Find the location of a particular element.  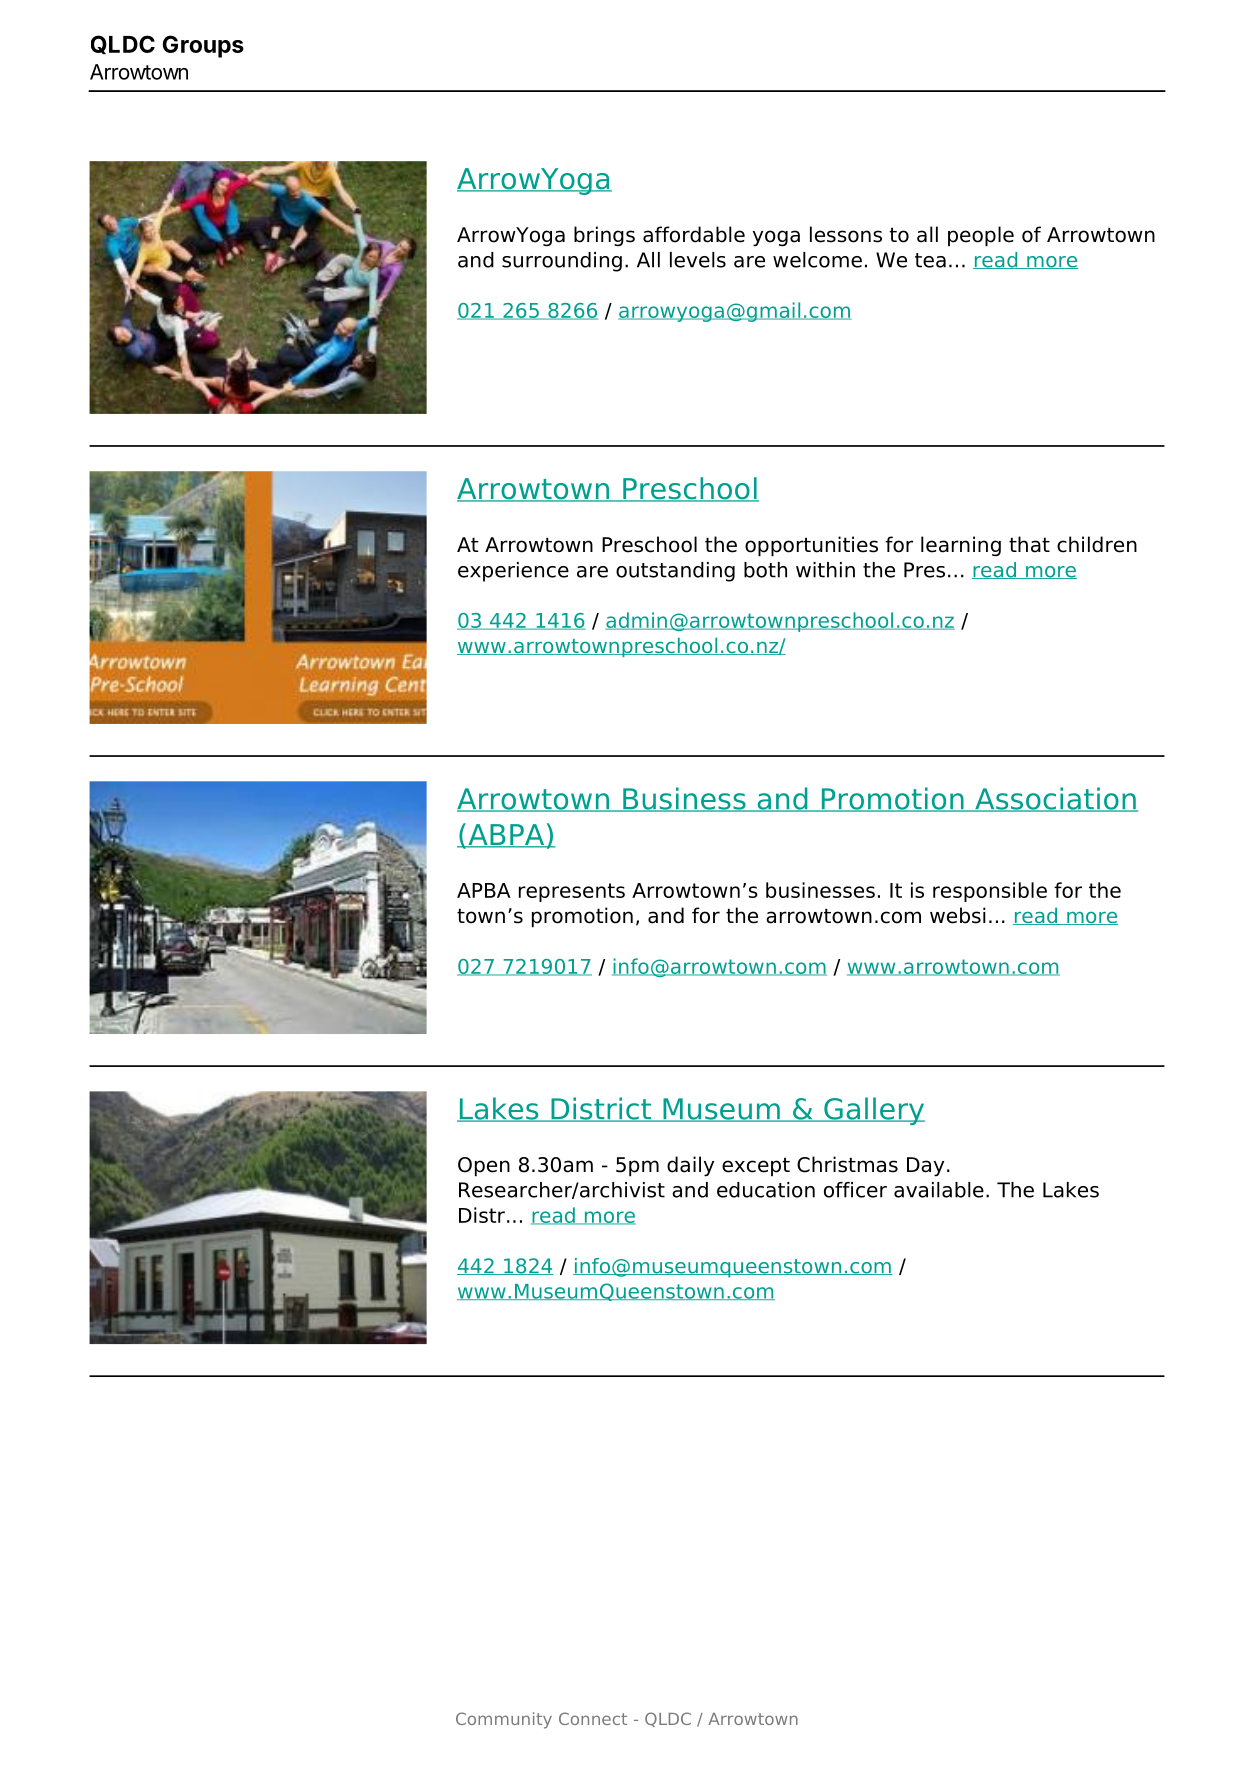

Groups is located at coordinates (203, 46).
